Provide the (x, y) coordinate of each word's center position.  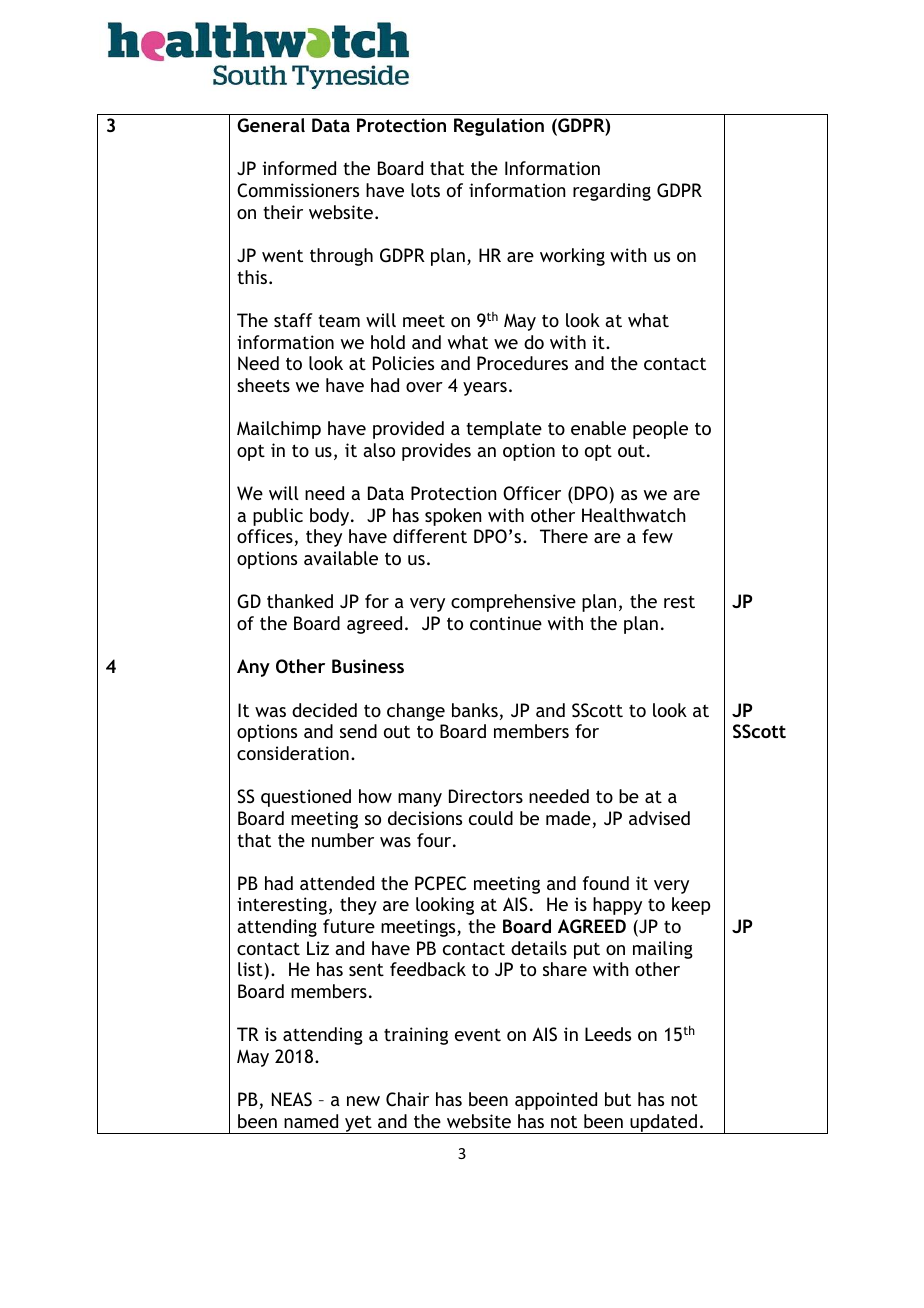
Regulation (499, 127)
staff (293, 320)
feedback (428, 969)
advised (659, 818)
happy (617, 906)
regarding (612, 192)
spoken (453, 517)
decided (324, 710)
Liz (318, 948)
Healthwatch (634, 515)
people (660, 430)
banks (475, 710)
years (485, 389)
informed (299, 168)
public (278, 517)
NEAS (292, 1099)
